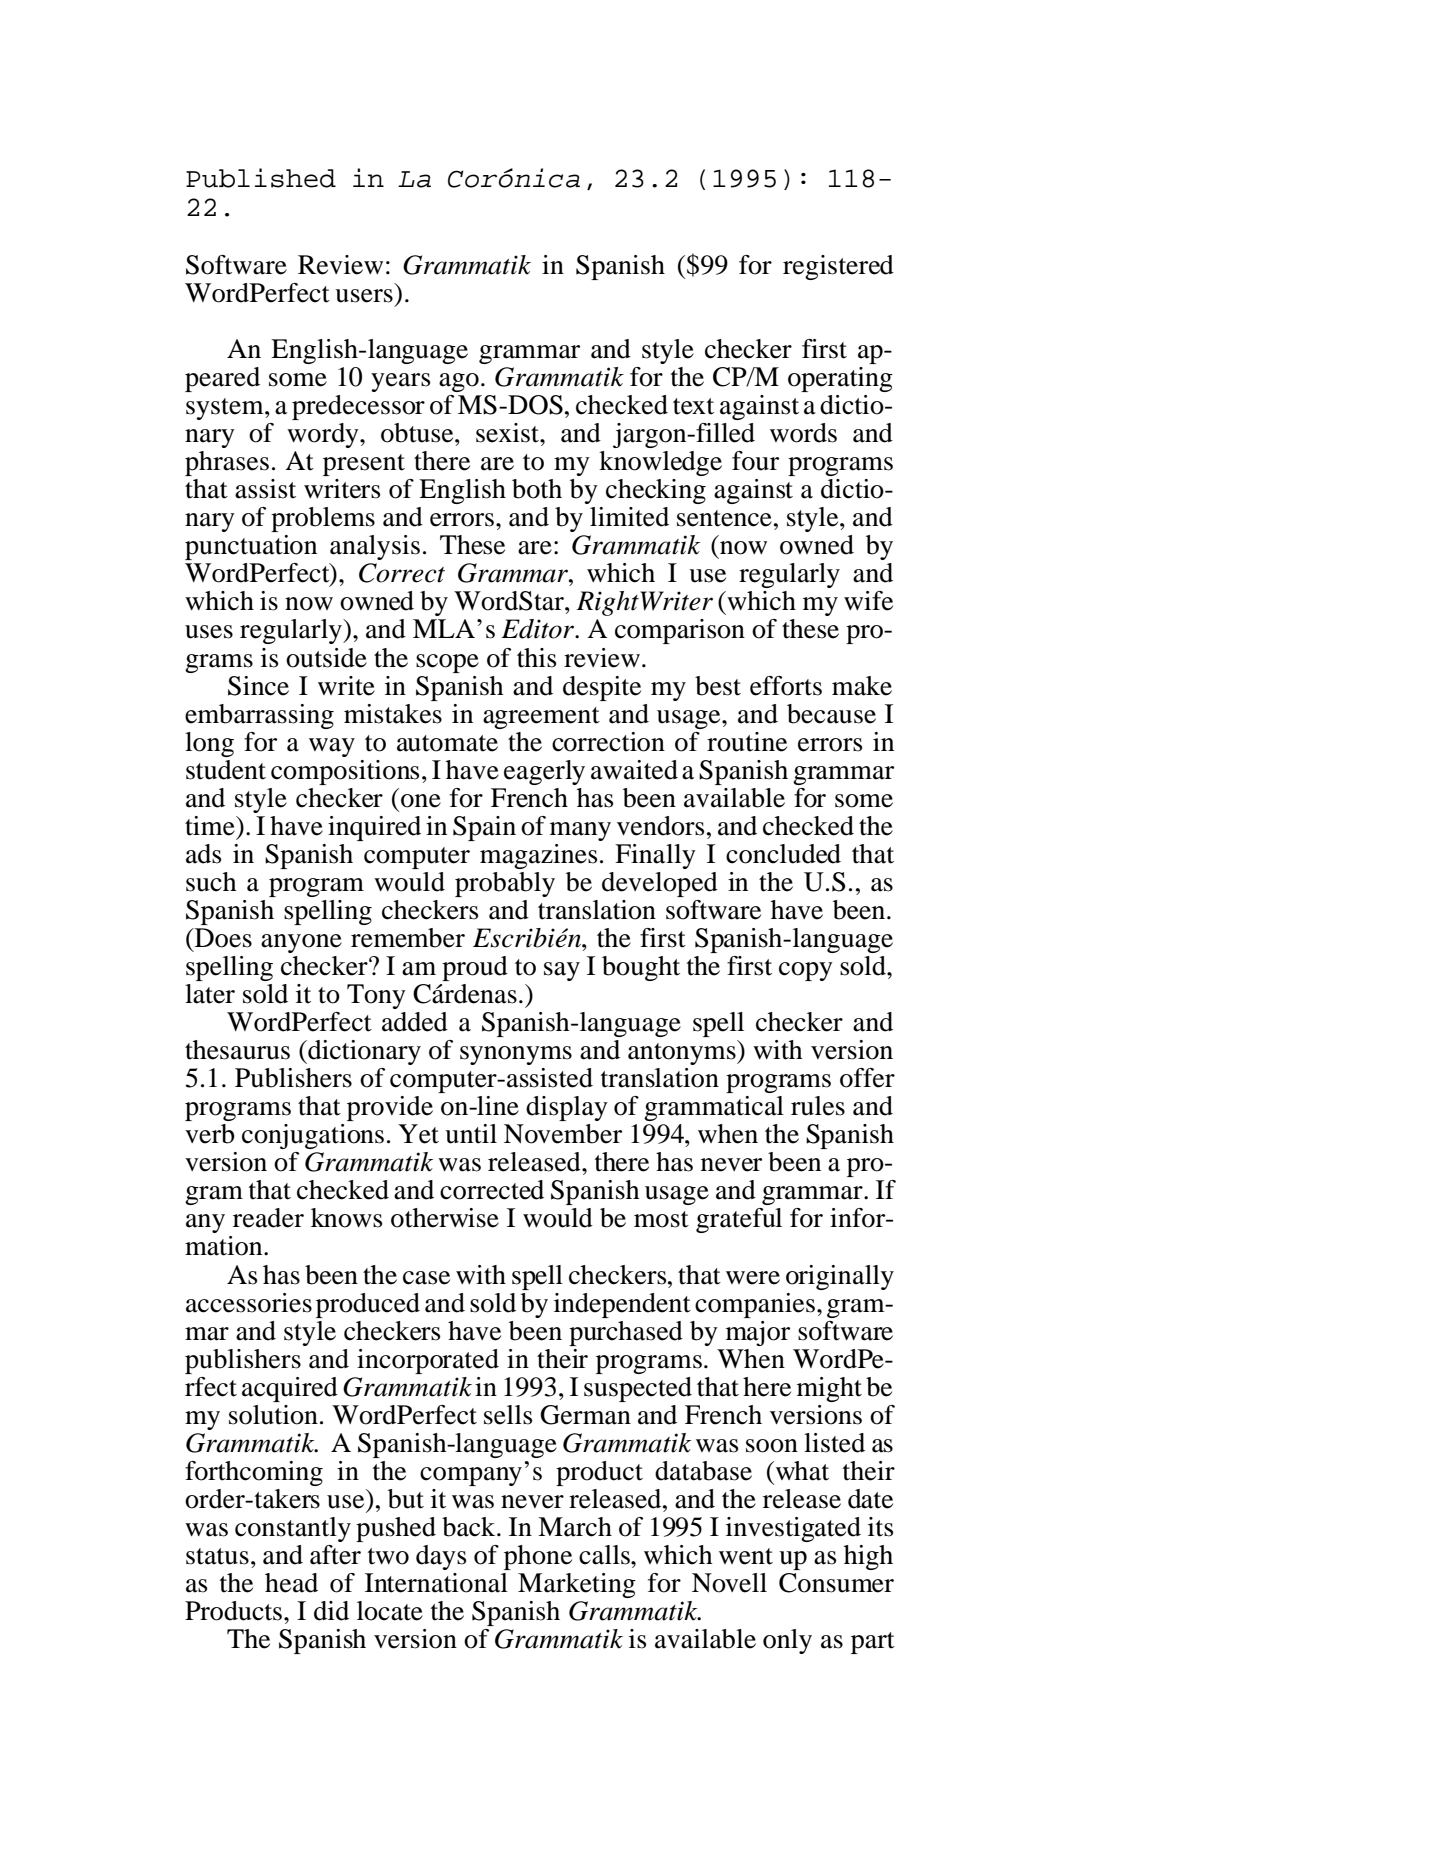 Image resolution: width=1430 pixels, height=1851 pixels. Describe the element at coordinates (301, 943) in the page. I see `anyone` at that location.
